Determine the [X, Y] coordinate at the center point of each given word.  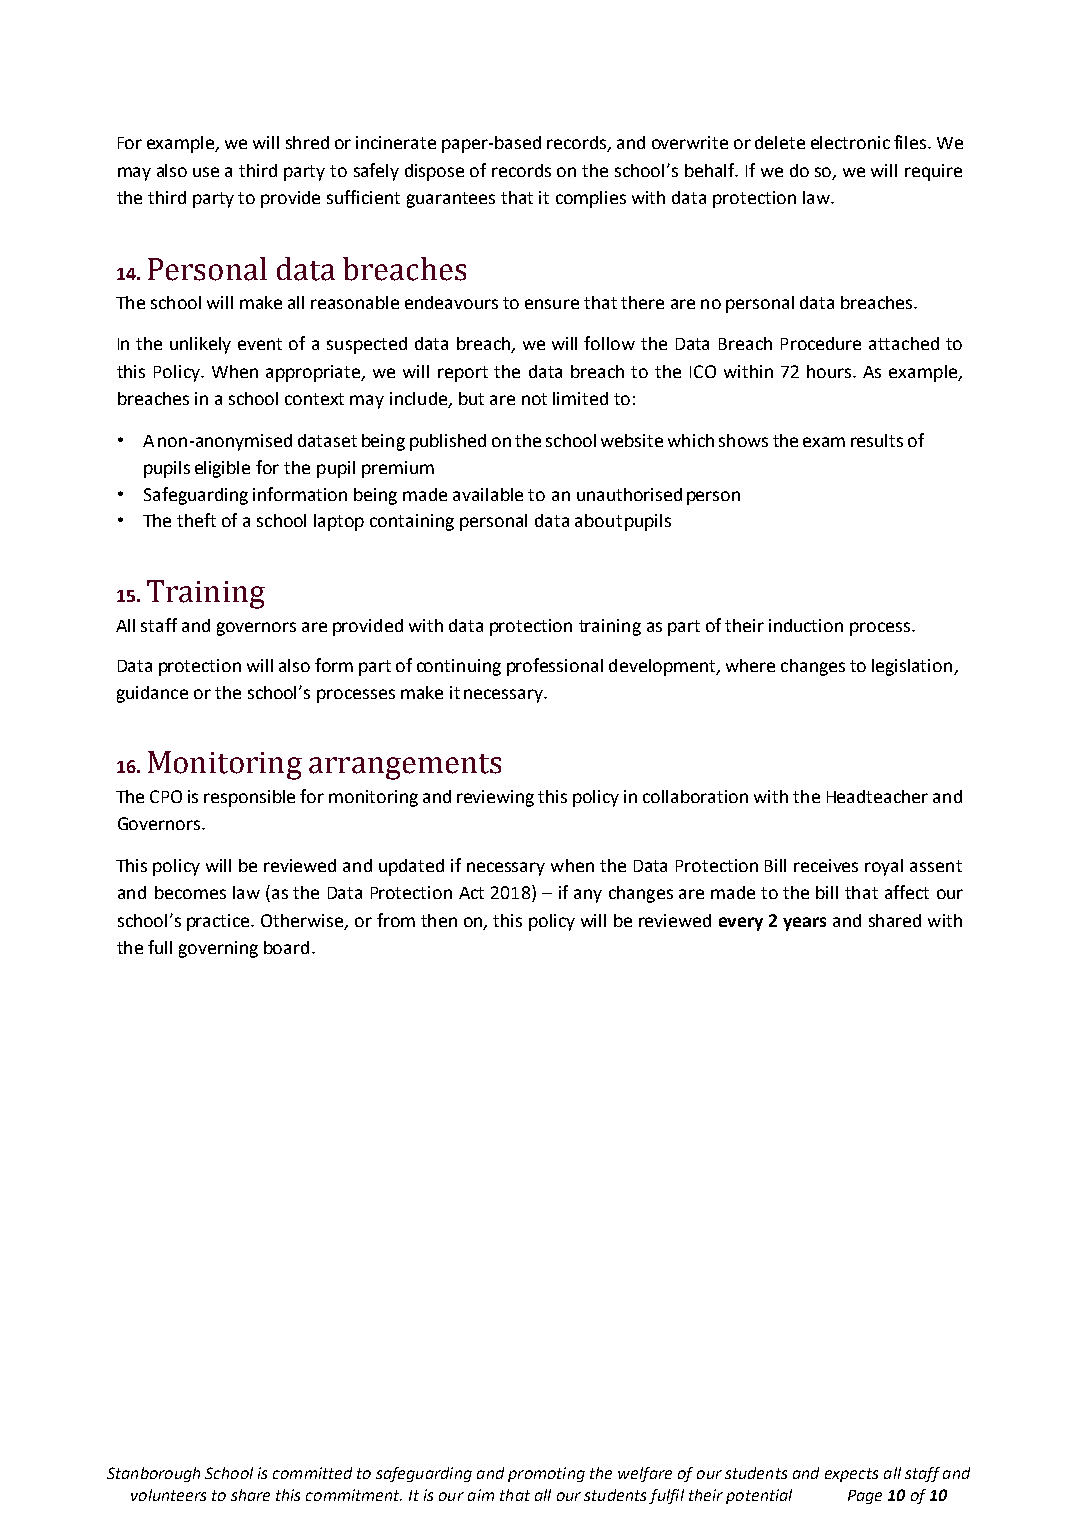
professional [555, 667]
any [588, 896]
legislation [913, 667]
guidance [152, 694]
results [877, 440]
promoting [546, 1474]
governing [218, 949]
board [286, 947]
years [804, 924]
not [534, 399]
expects [851, 1475]
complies [591, 199]
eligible [222, 469]
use [206, 172]
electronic [850, 142]
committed [312, 1473]
